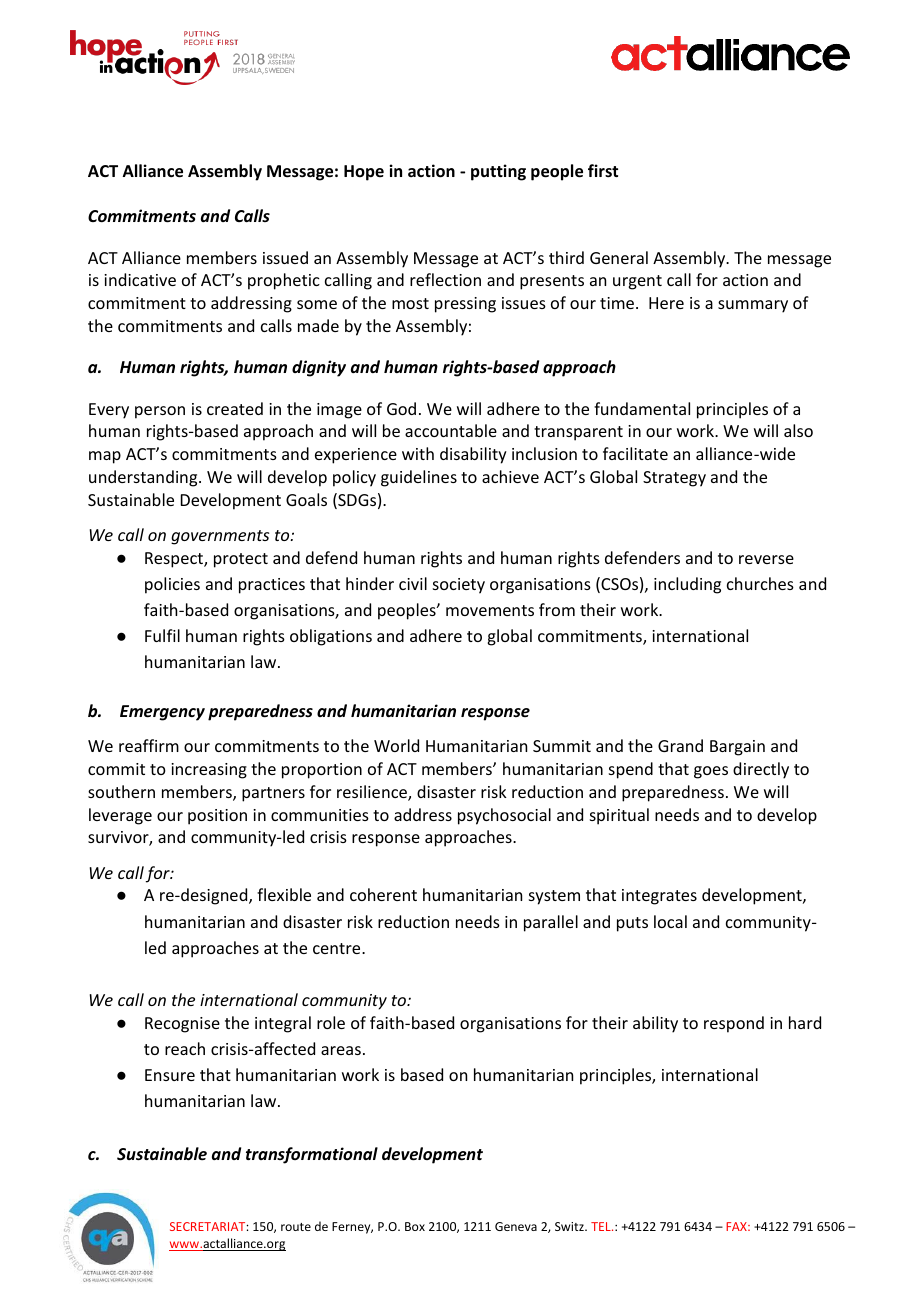 The width and height of the document is (924, 1308). I want to click on Box, so click(415, 1226).
